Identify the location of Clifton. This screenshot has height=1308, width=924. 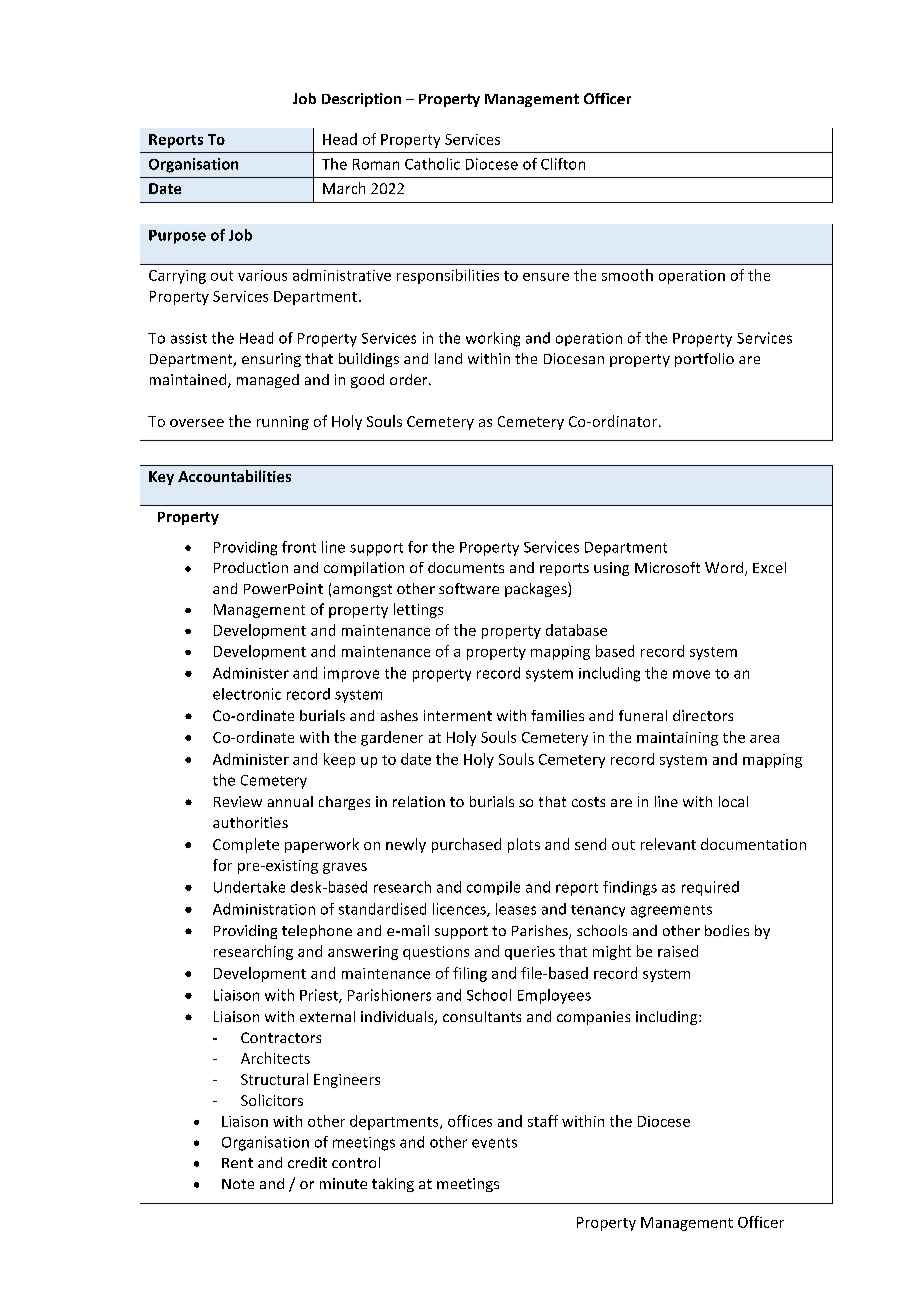
(563, 164).
